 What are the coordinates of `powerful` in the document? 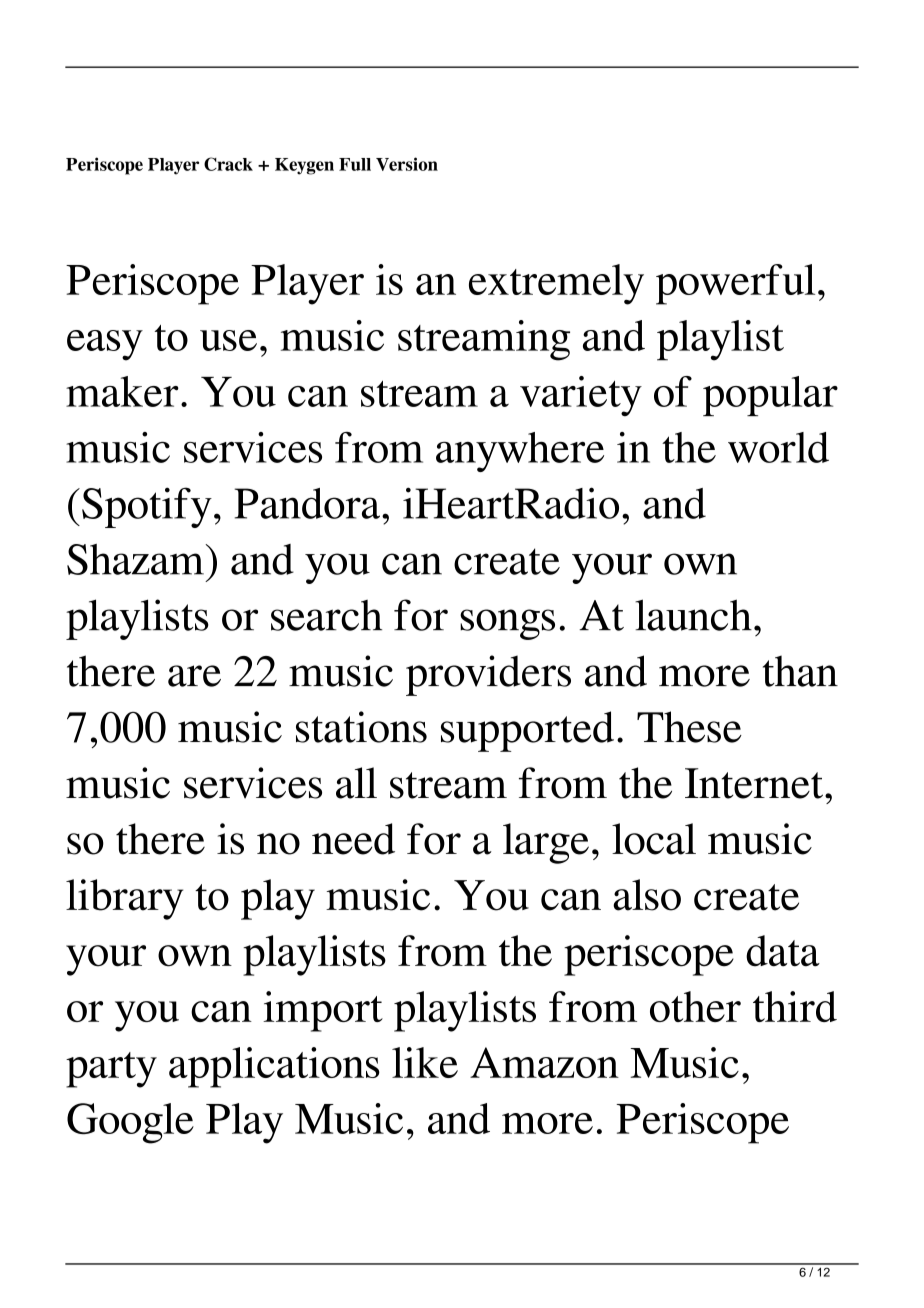 It's located at (735, 284).
